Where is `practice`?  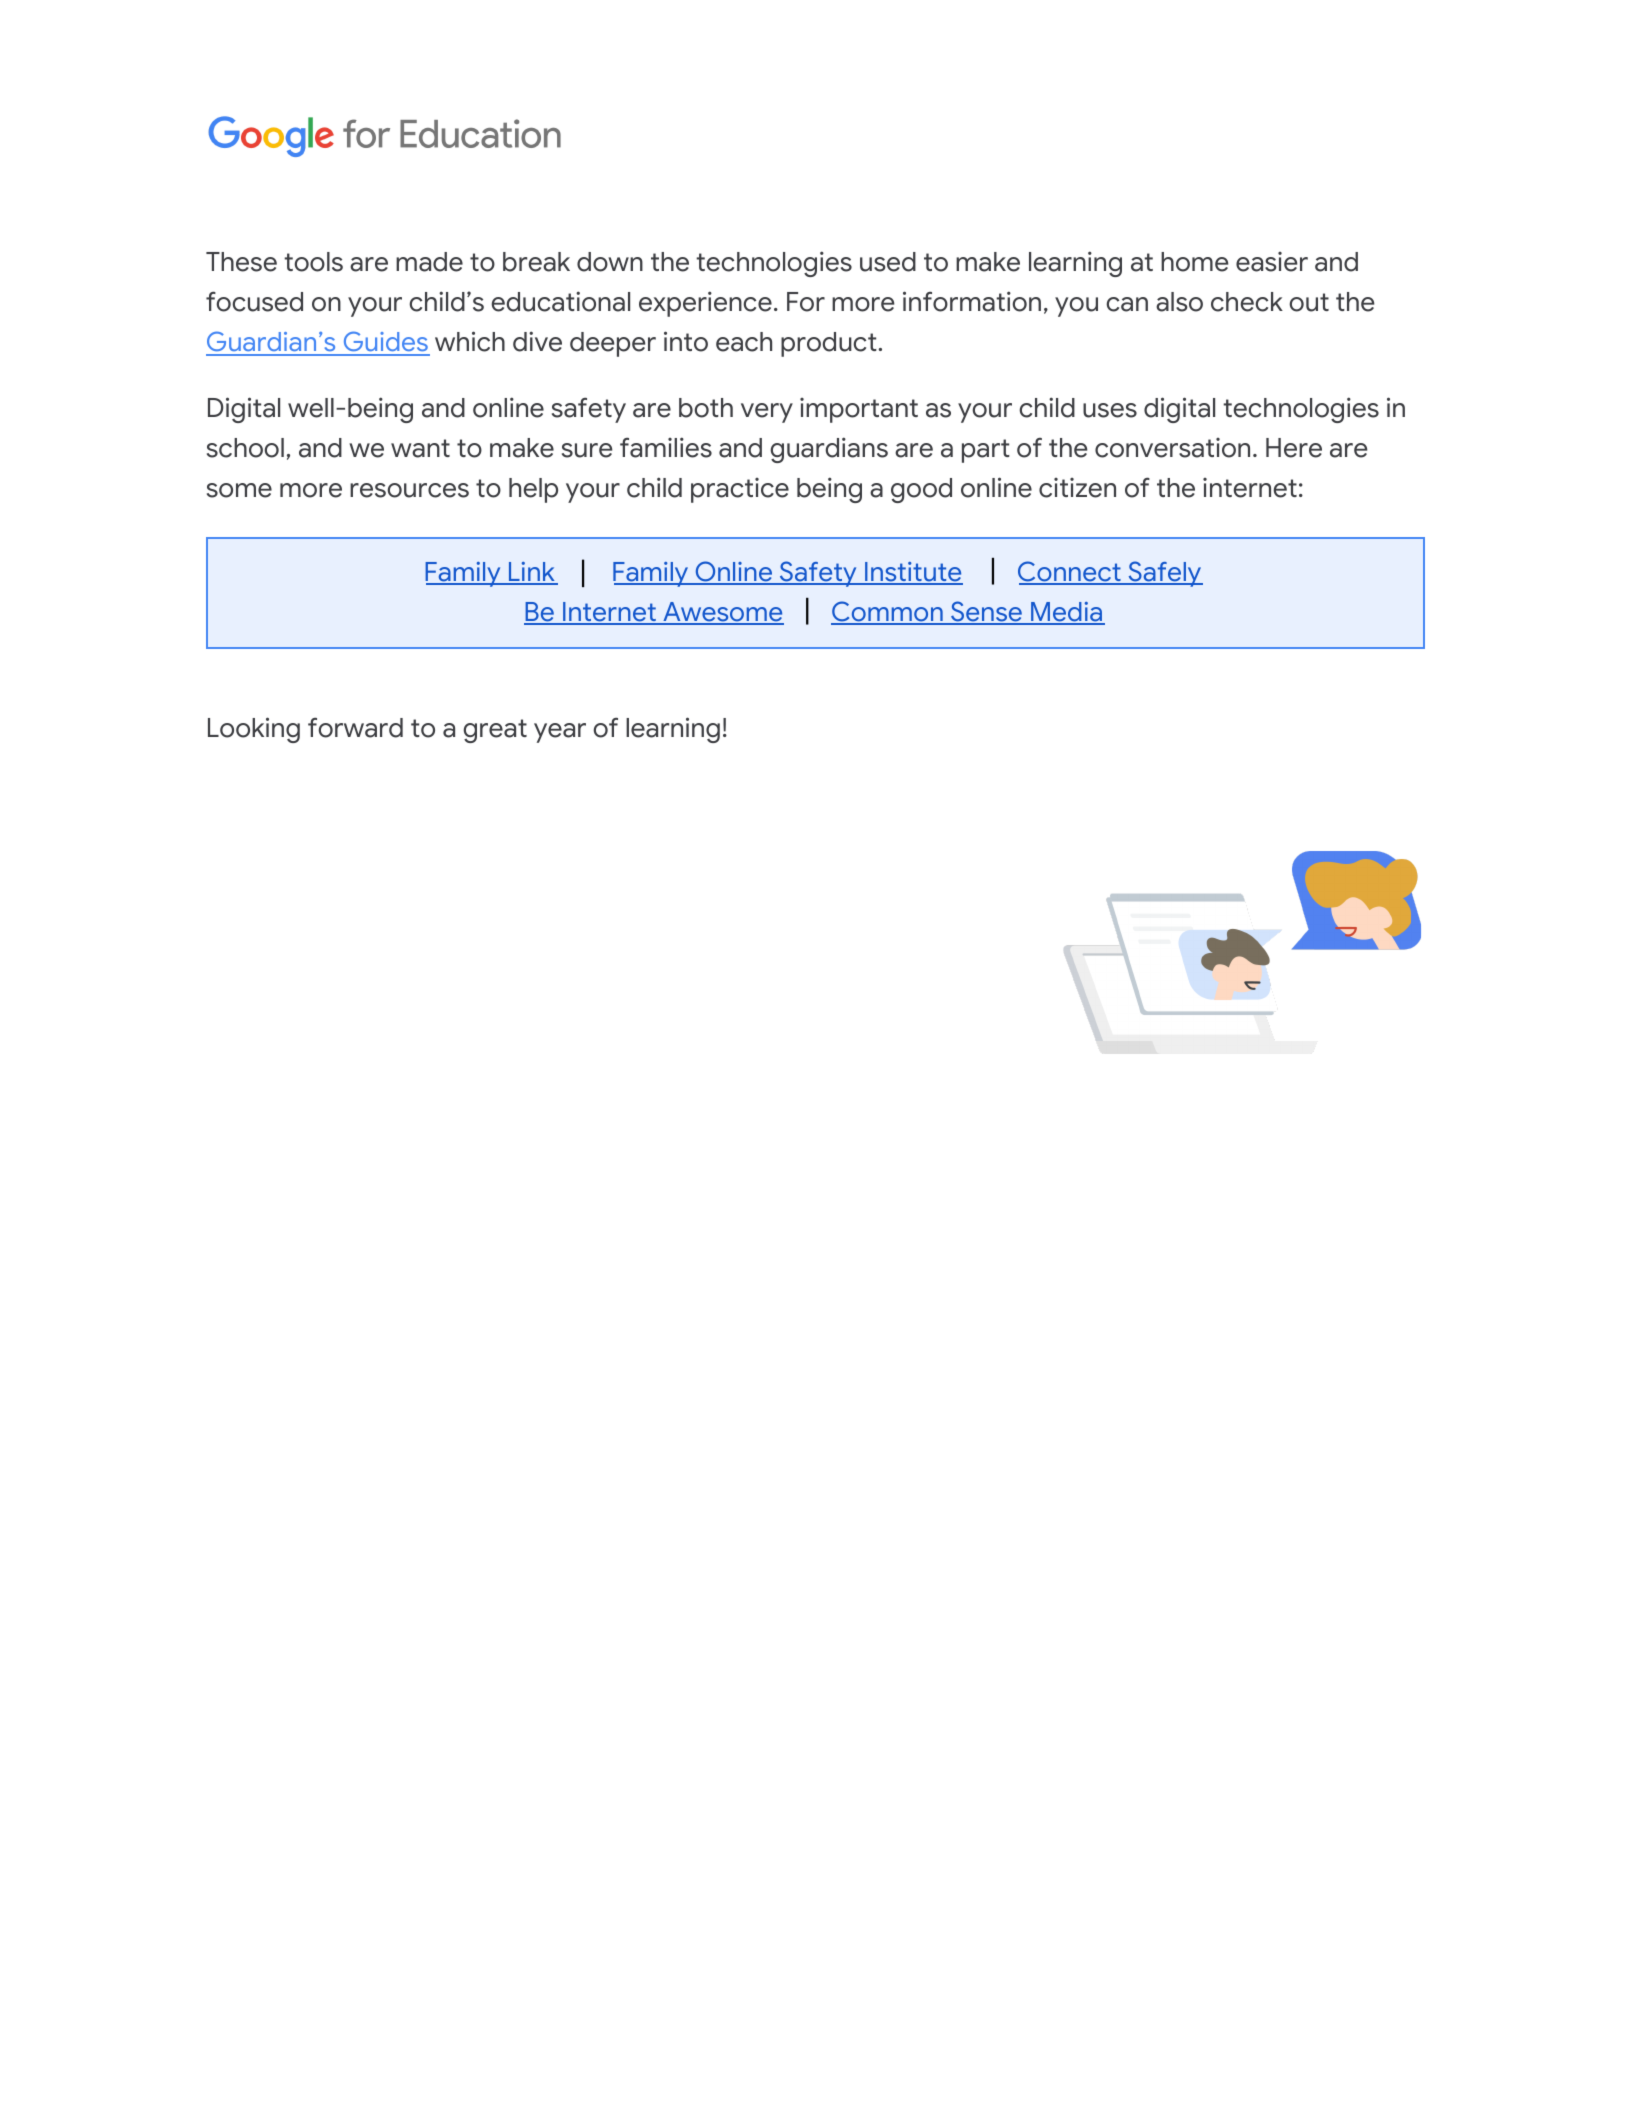
practice is located at coordinates (740, 490).
